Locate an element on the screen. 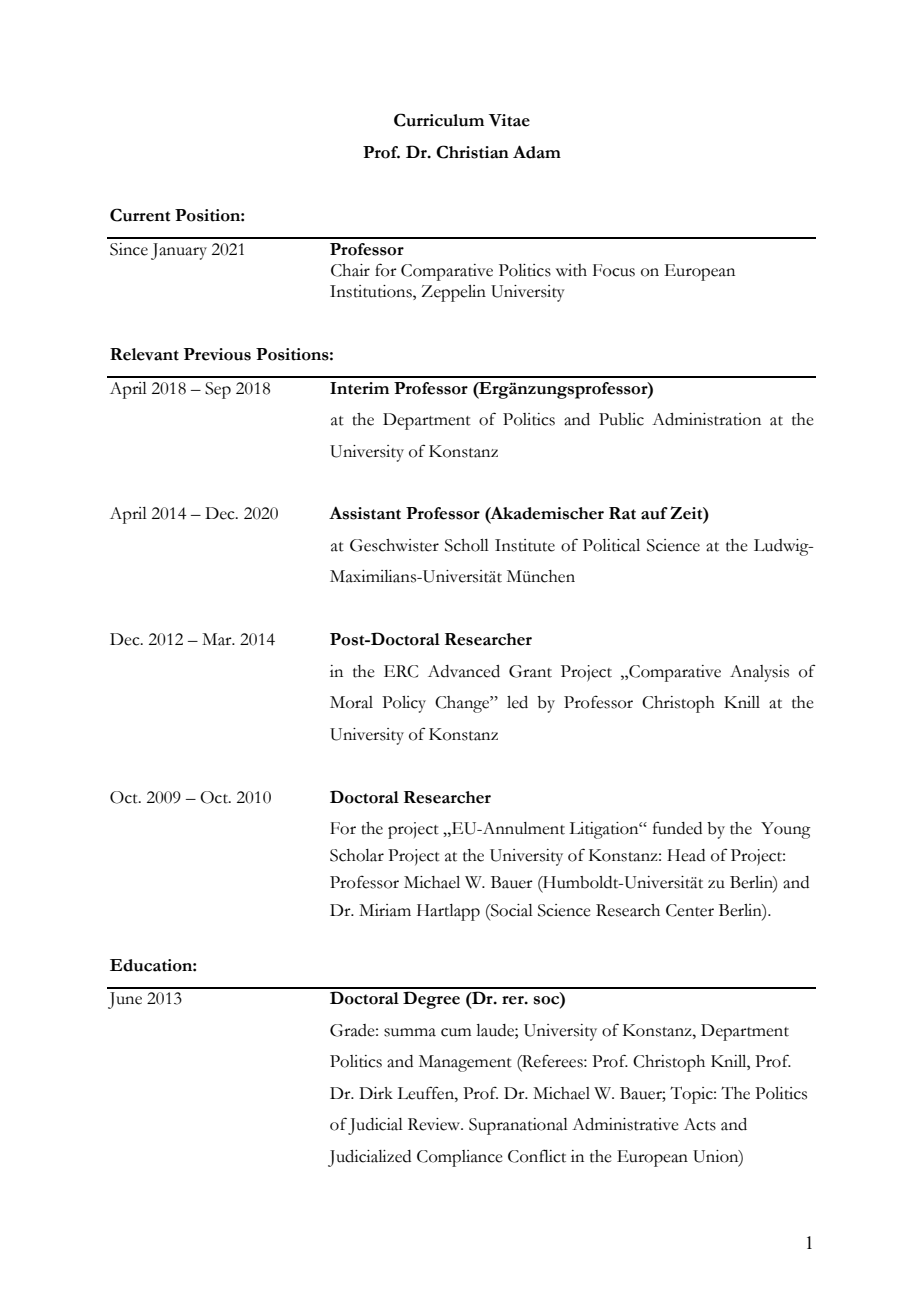  Analysis is located at coordinates (759, 673).
